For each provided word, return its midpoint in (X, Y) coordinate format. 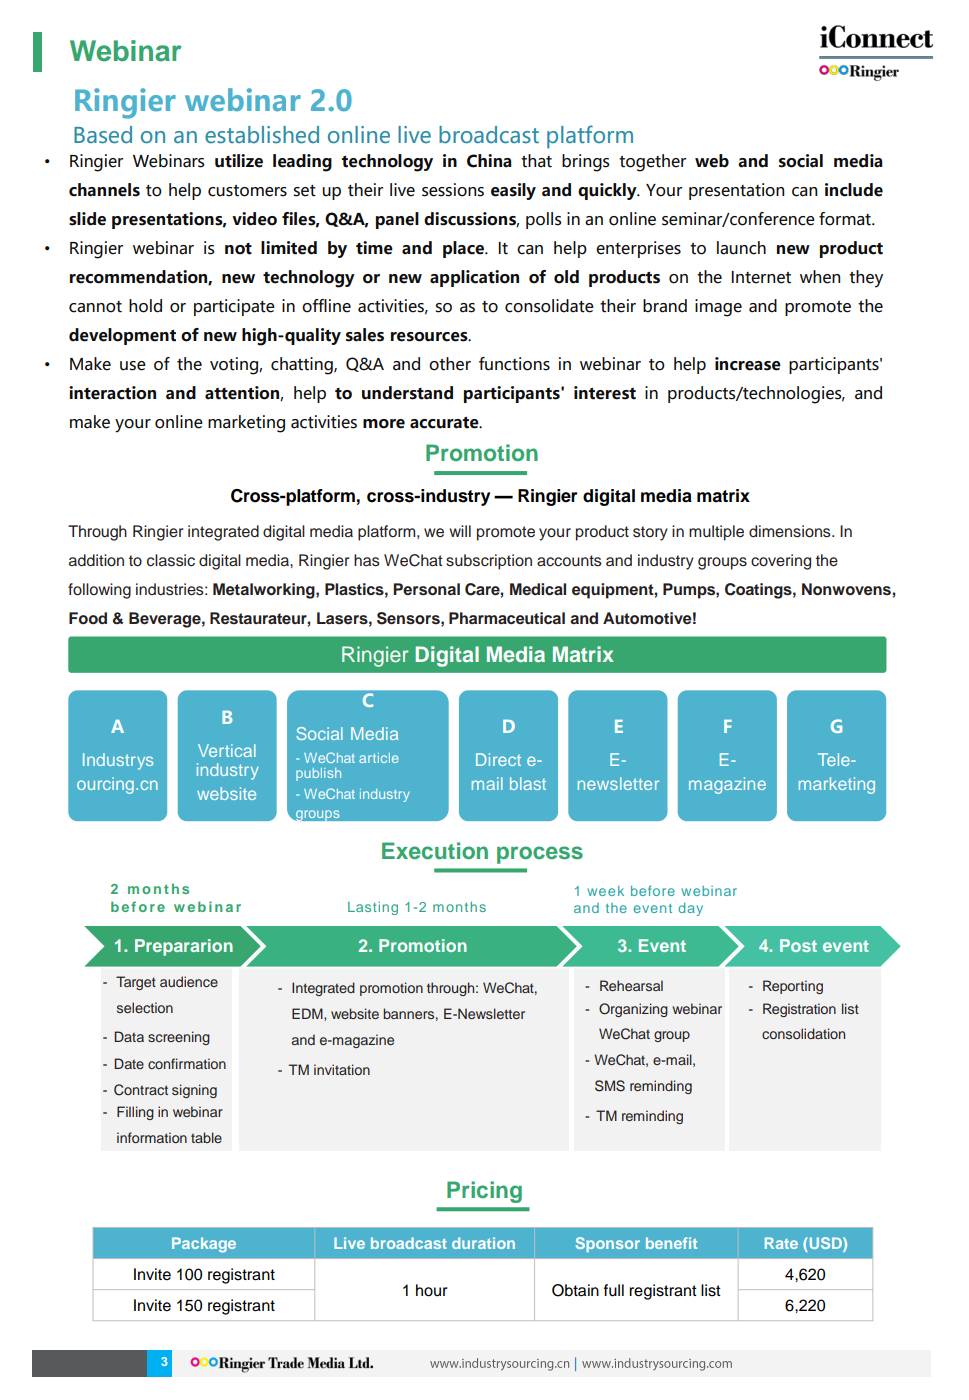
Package (204, 1245)
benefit (671, 1243)
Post (798, 945)
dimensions (791, 531)
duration (483, 1243)
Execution (435, 850)
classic (171, 560)
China (489, 161)
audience (189, 981)
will (460, 531)
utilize (239, 161)
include (854, 190)
